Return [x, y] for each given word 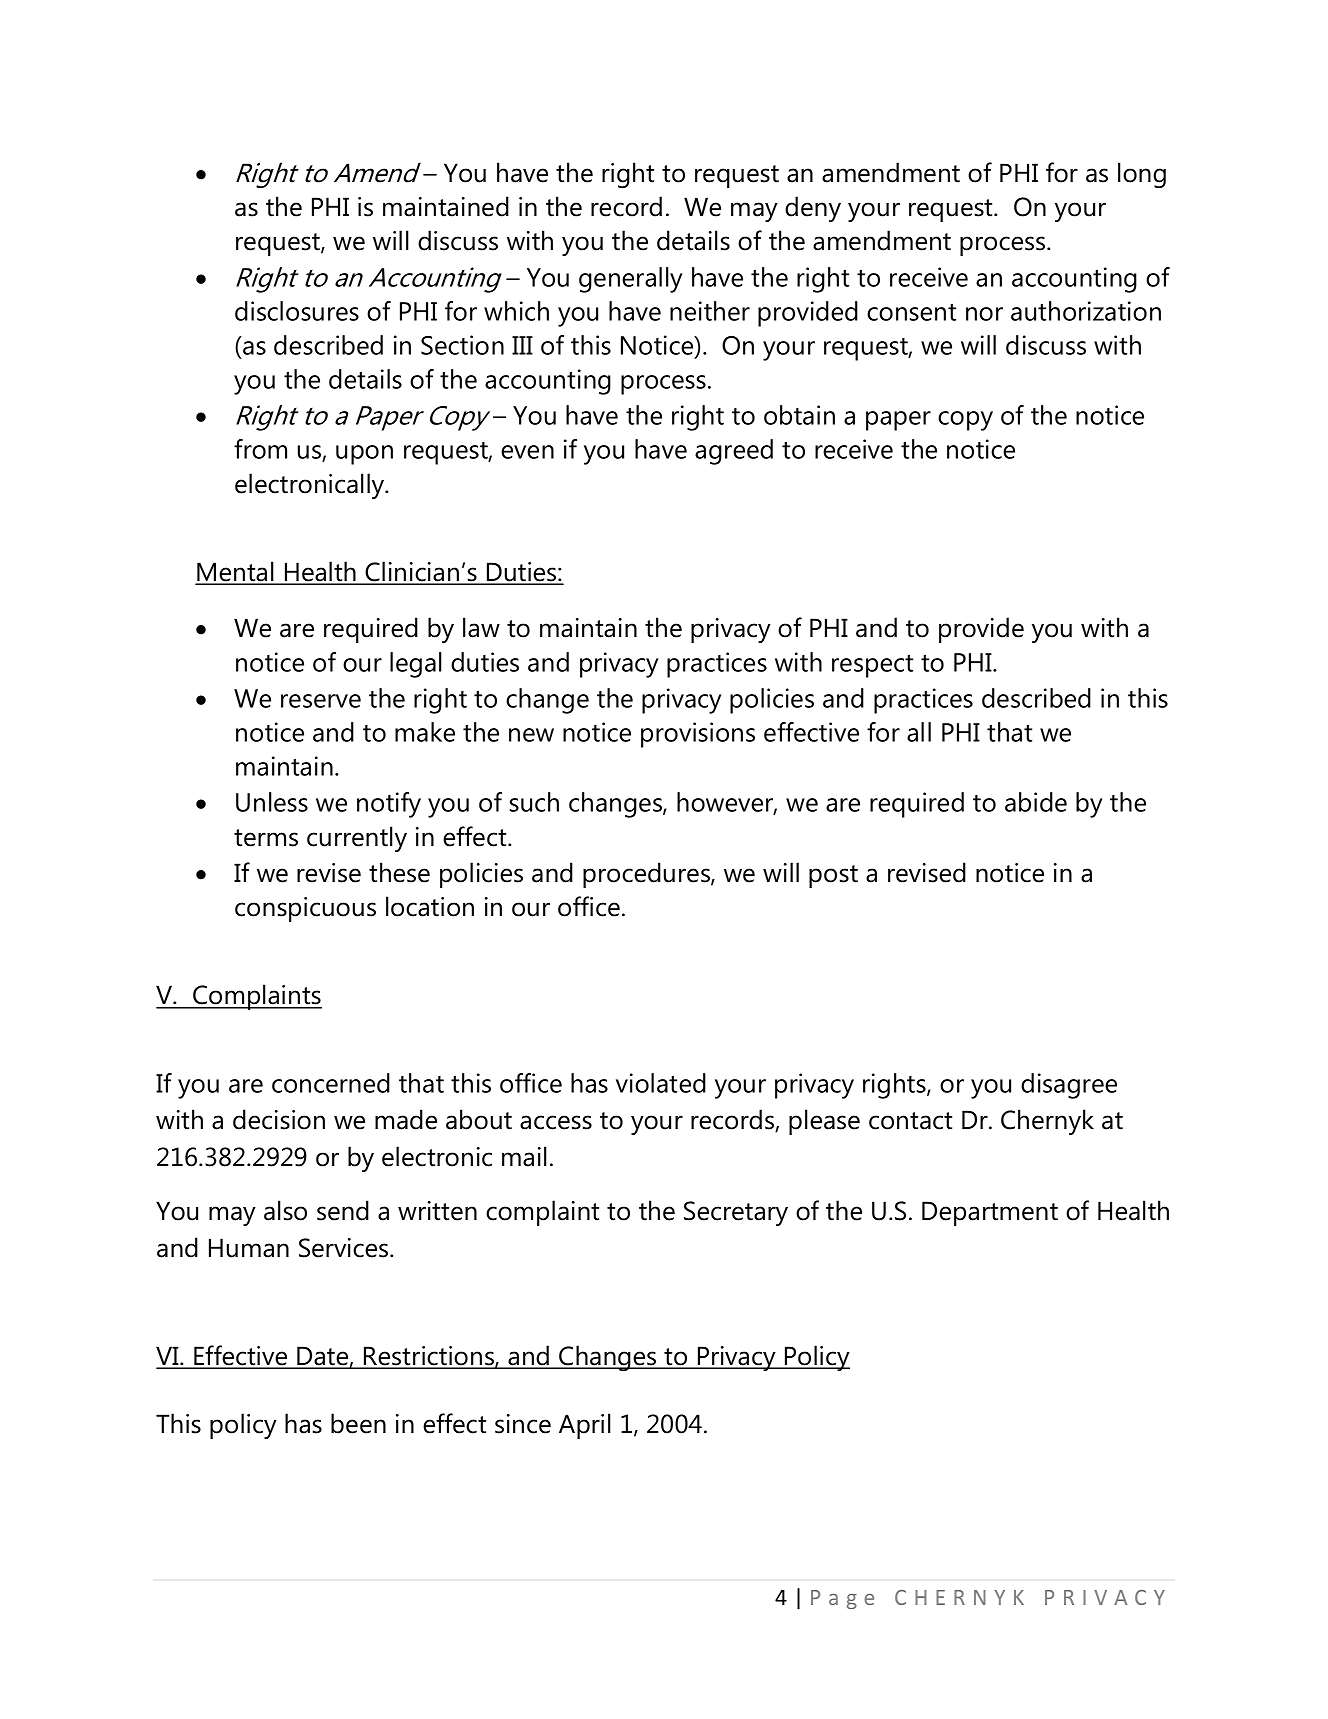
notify [389, 805]
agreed [734, 452]
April [585, 1426]
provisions [698, 735]
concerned [331, 1083]
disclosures [297, 311]
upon [364, 455]
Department [990, 1213]
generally [631, 280]
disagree [1069, 1086]
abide [1036, 802]
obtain [799, 415]
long [1142, 175]
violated [661, 1083]
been [358, 1423]
